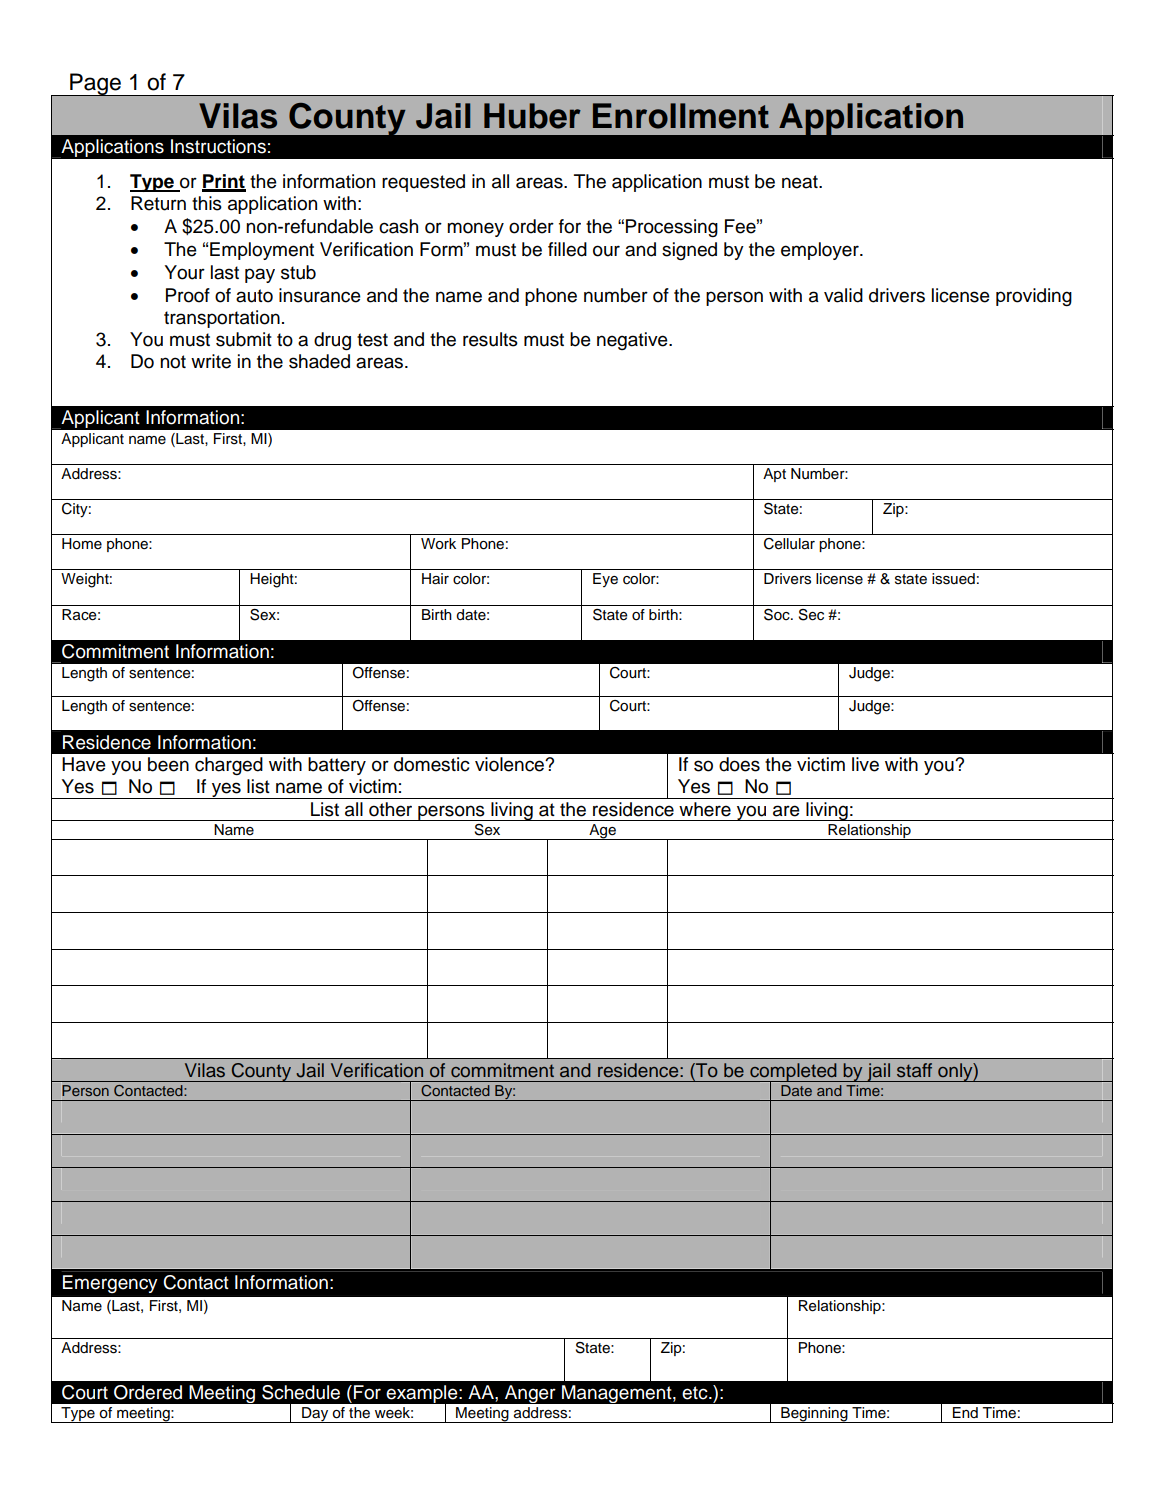 This document has width=1164, height=1506. Describe the element at coordinates (490, 339) in the document. I see `results` at that location.
